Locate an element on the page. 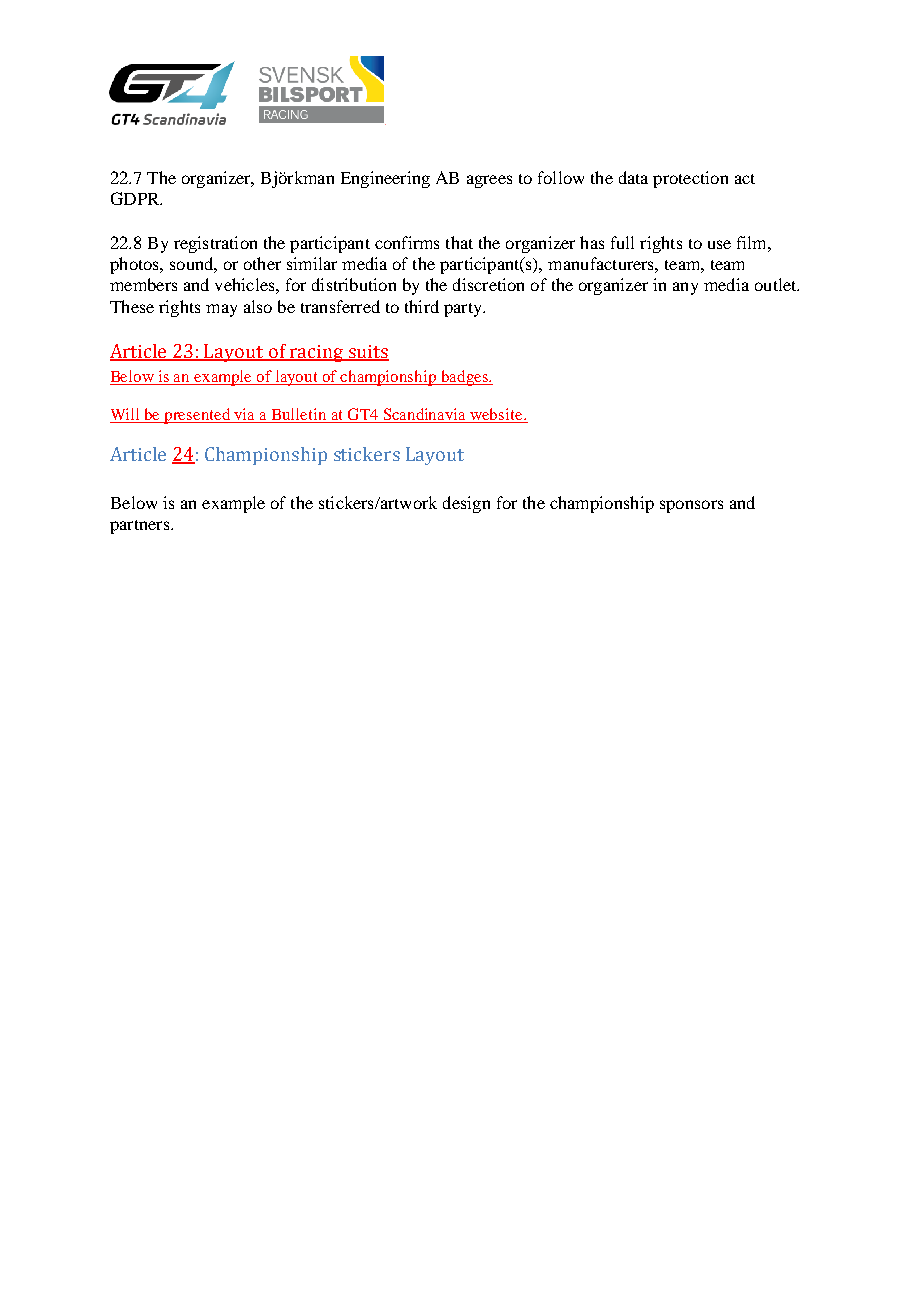 The height and width of the page is (1308, 924). any is located at coordinates (685, 288).
